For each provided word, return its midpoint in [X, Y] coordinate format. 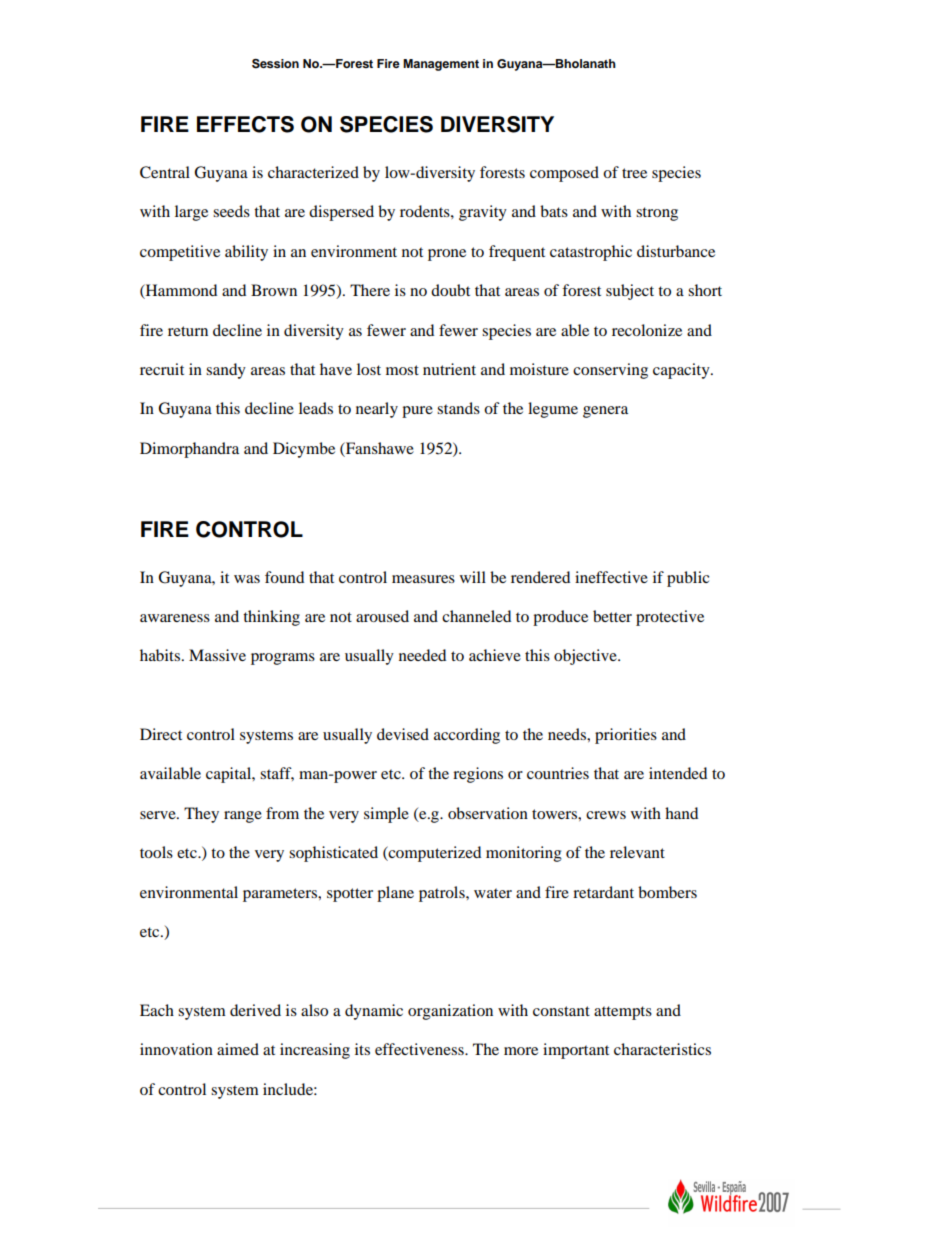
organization [450, 1012]
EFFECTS [245, 124]
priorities [626, 736]
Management [441, 65]
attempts [623, 1013]
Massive [217, 655]
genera [605, 412]
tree [634, 173]
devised [403, 734]
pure [417, 412]
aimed [238, 1049]
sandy [226, 371]
